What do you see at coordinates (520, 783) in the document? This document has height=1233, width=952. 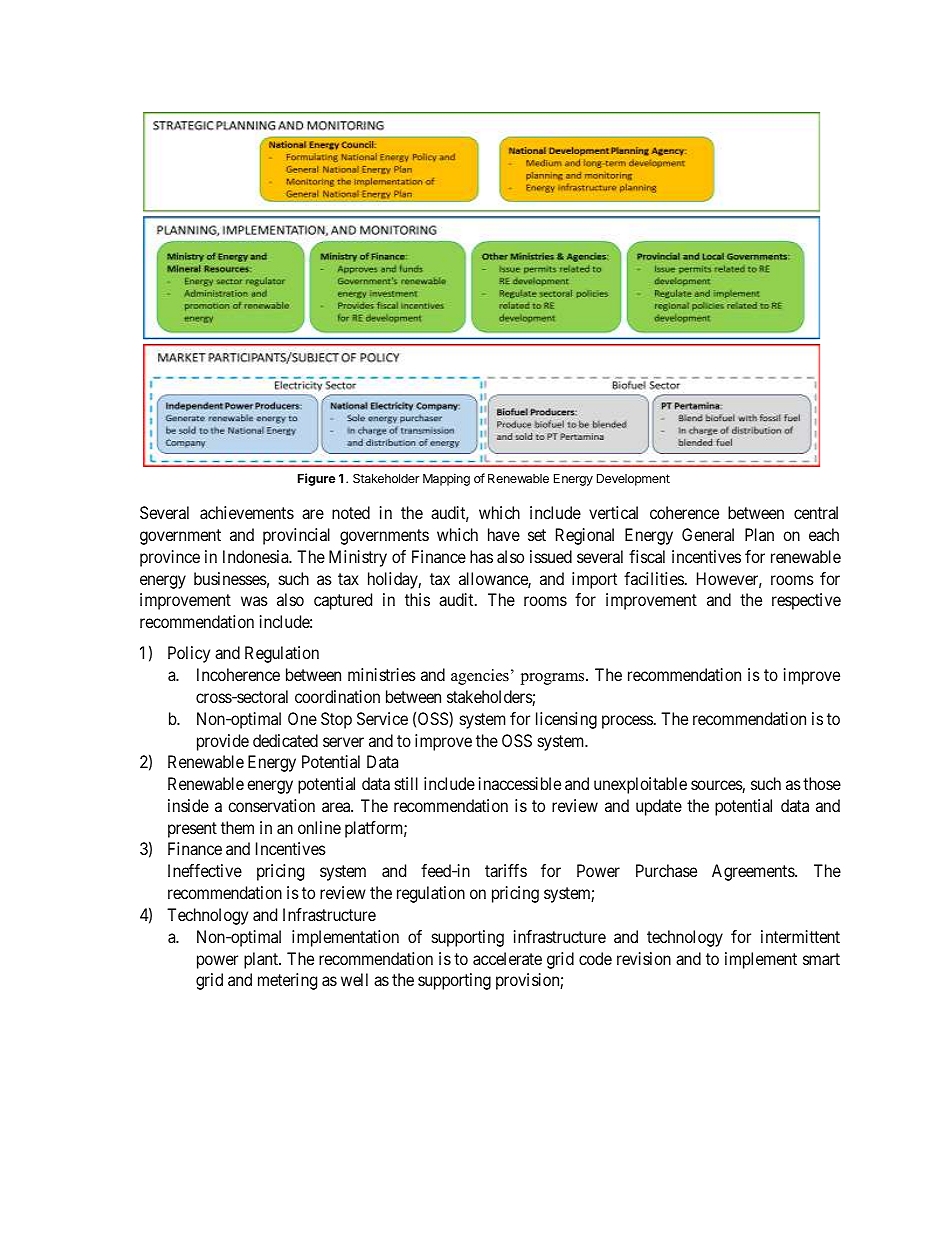 I see `inaccessible` at bounding box center [520, 783].
